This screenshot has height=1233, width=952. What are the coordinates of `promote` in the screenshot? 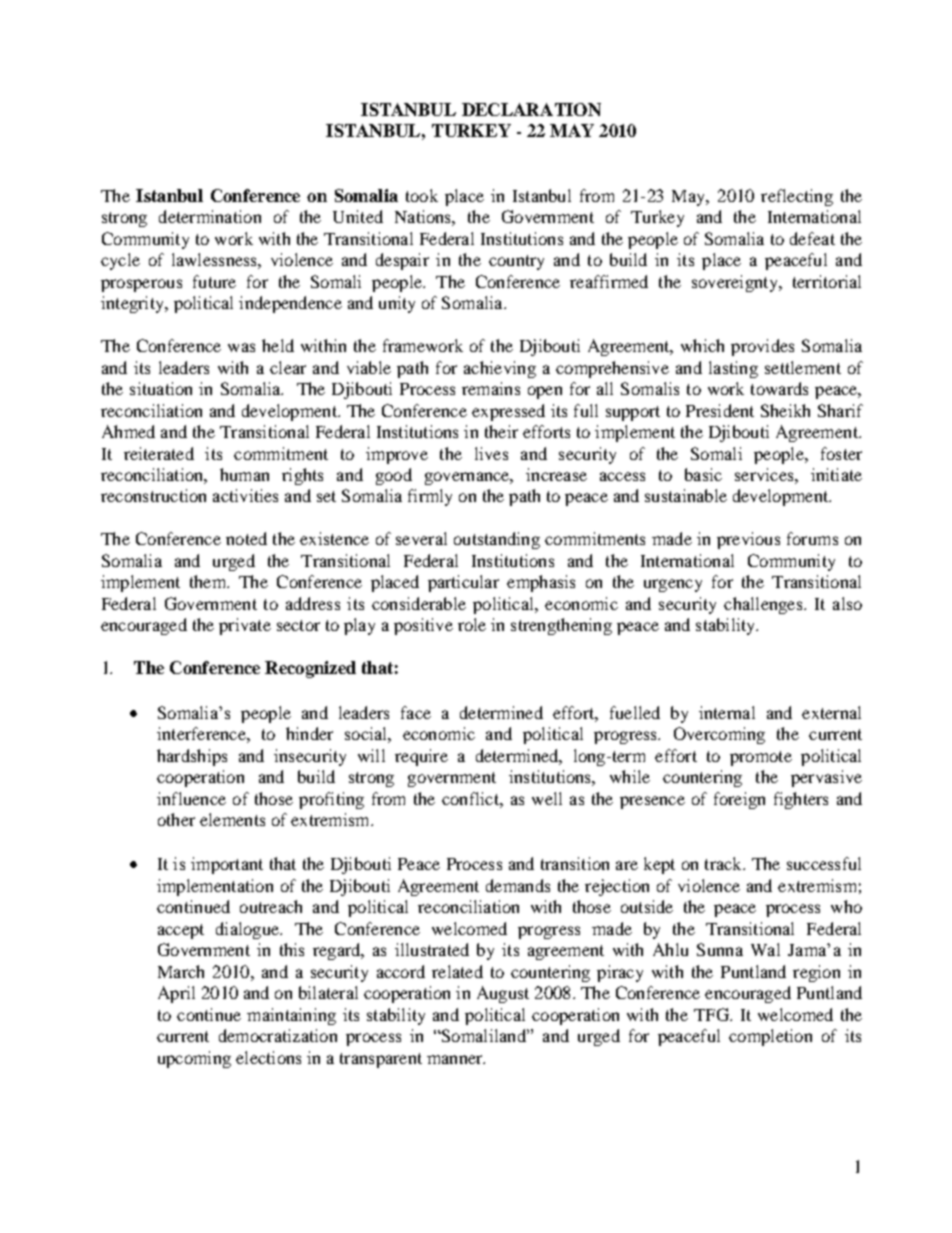 It's located at (761, 758).
